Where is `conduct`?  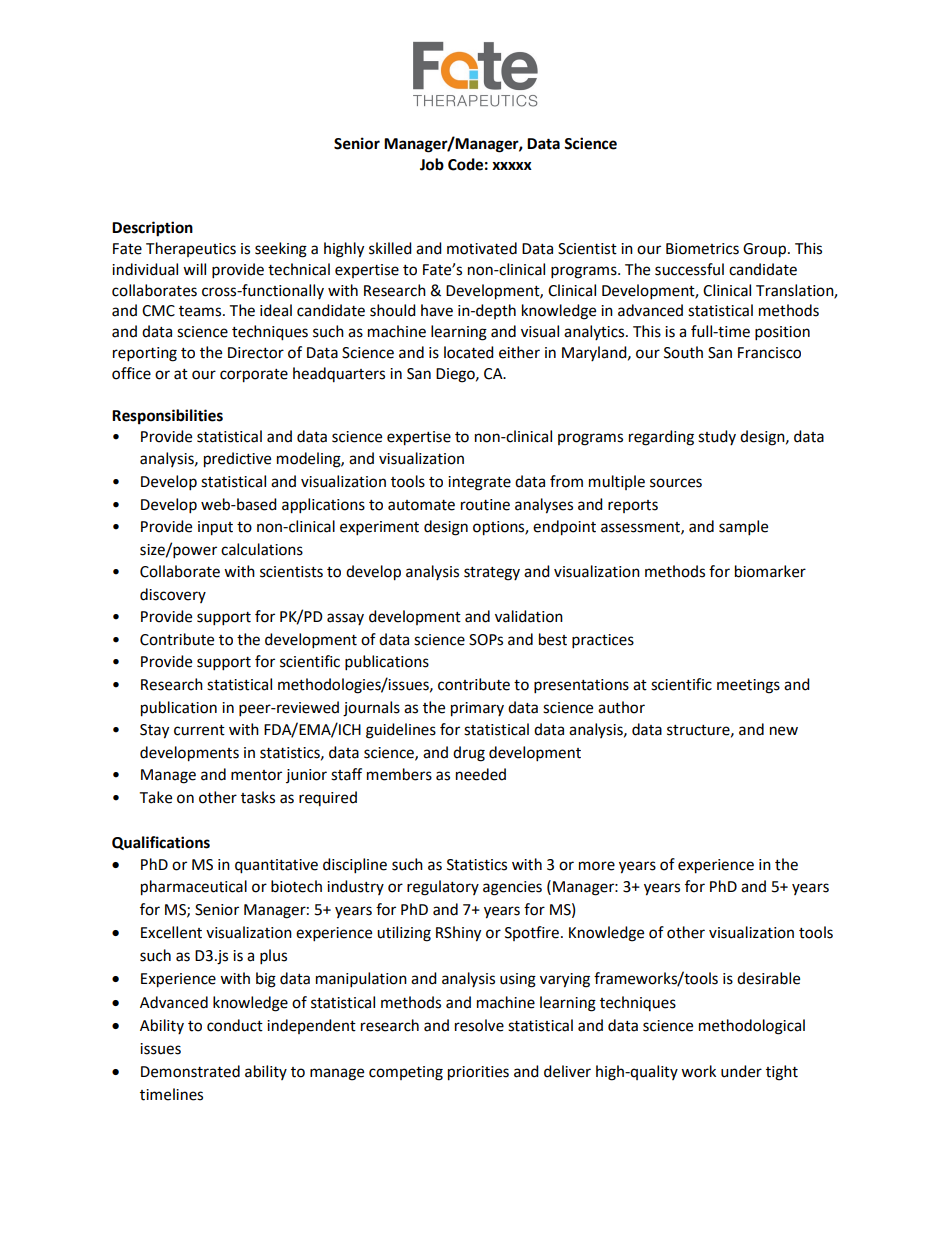 conduct is located at coordinates (235, 1025).
